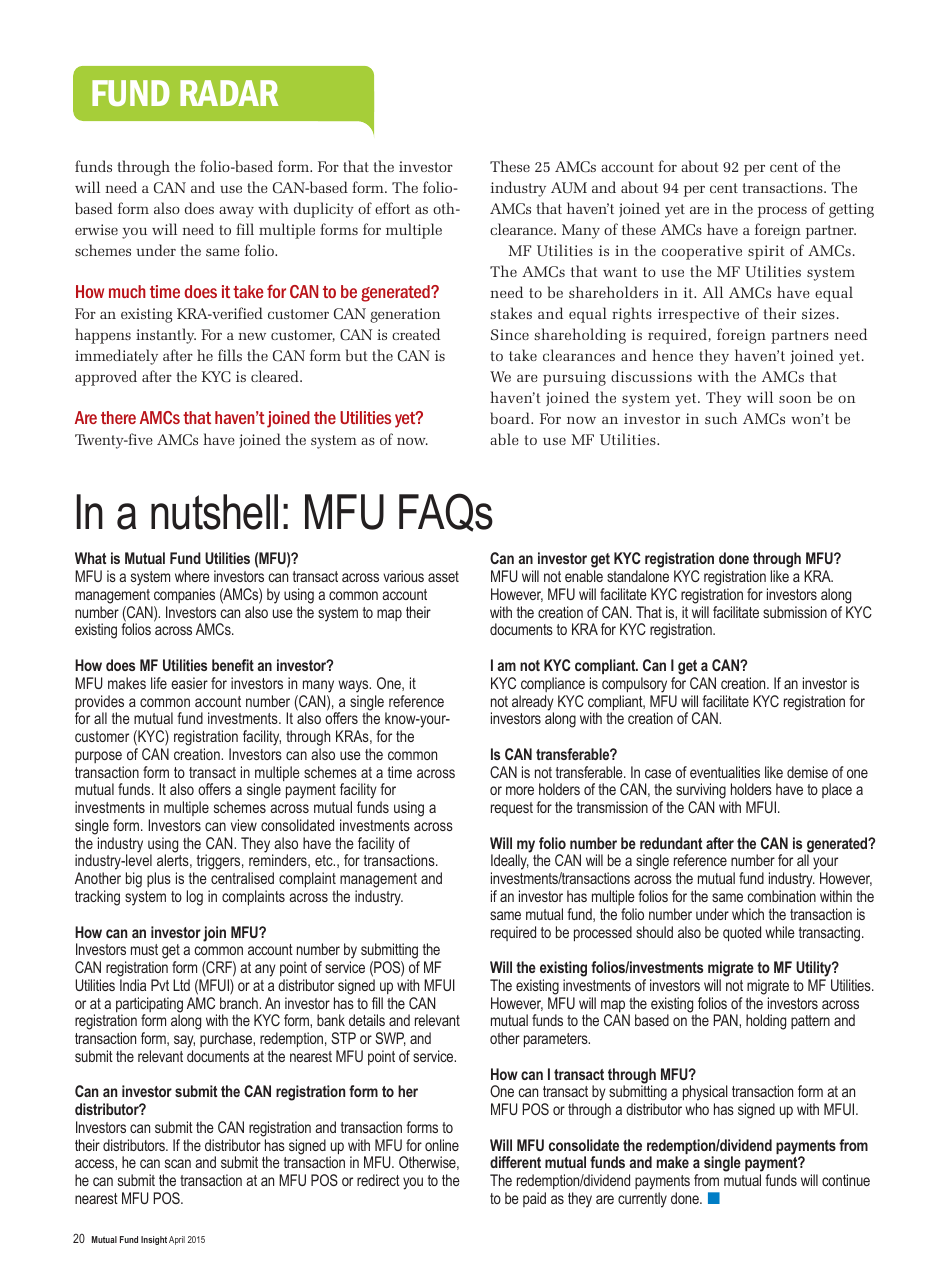 The height and width of the screenshot is (1284, 952). What do you see at coordinates (177, 1240) in the screenshot?
I see `April` at bounding box center [177, 1240].
